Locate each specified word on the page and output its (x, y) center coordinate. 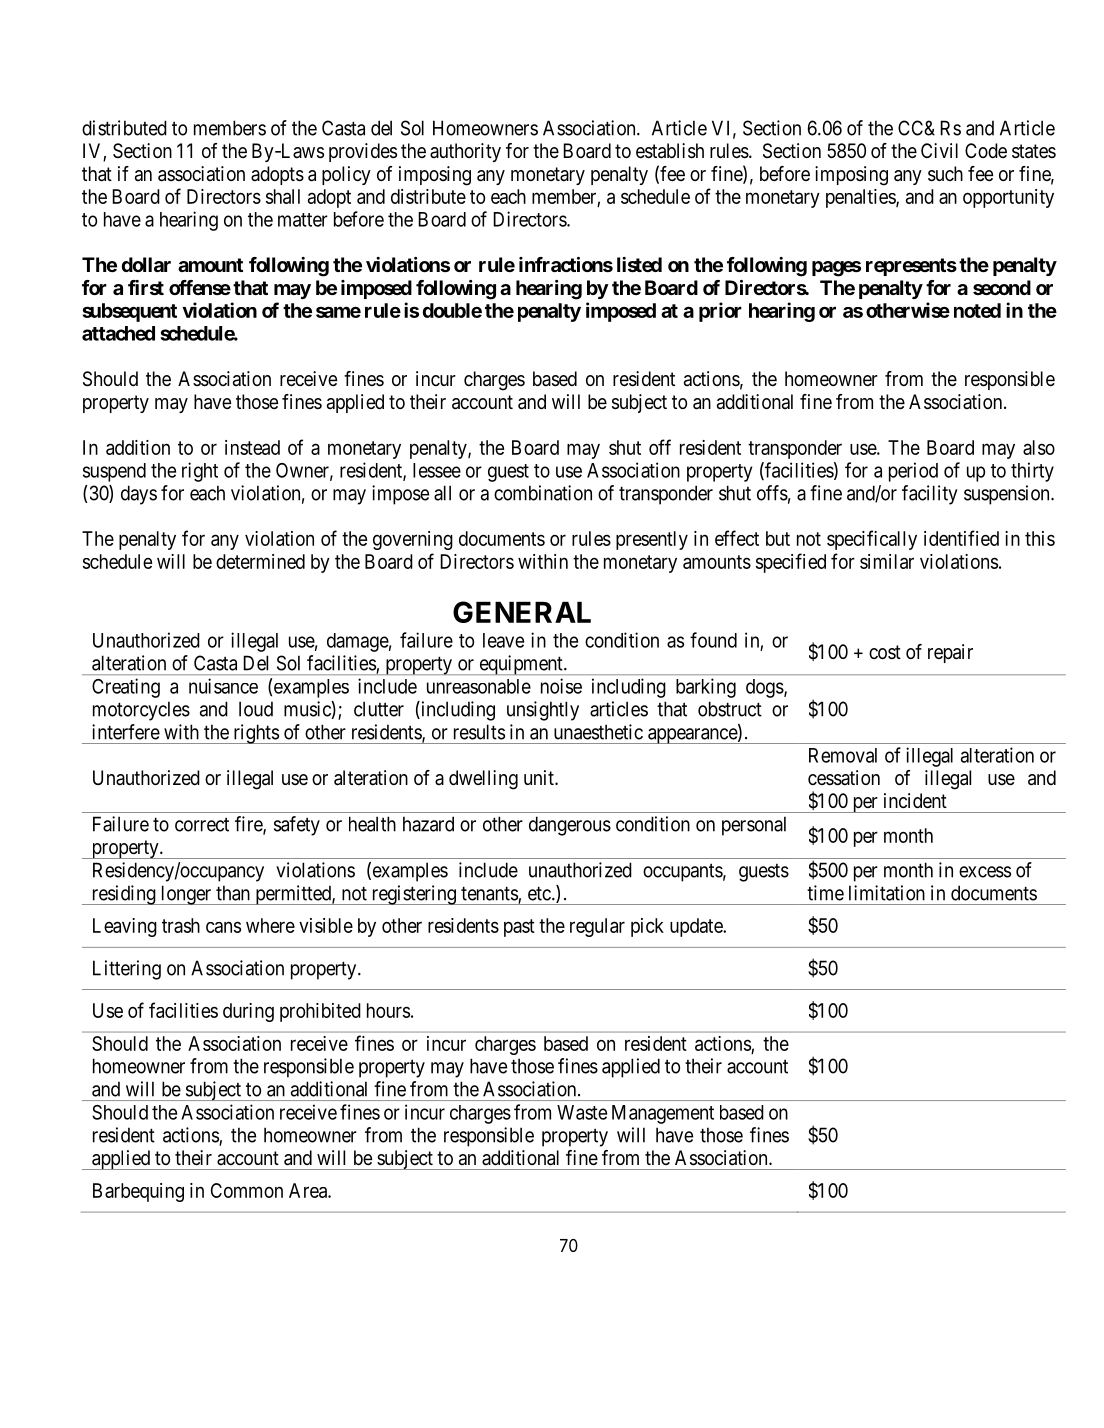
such (945, 174)
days (139, 495)
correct (202, 825)
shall (283, 196)
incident (915, 800)
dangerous (570, 826)
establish (670, 151)
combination (543, 493)
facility (930, 495)
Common (247, 1190)
